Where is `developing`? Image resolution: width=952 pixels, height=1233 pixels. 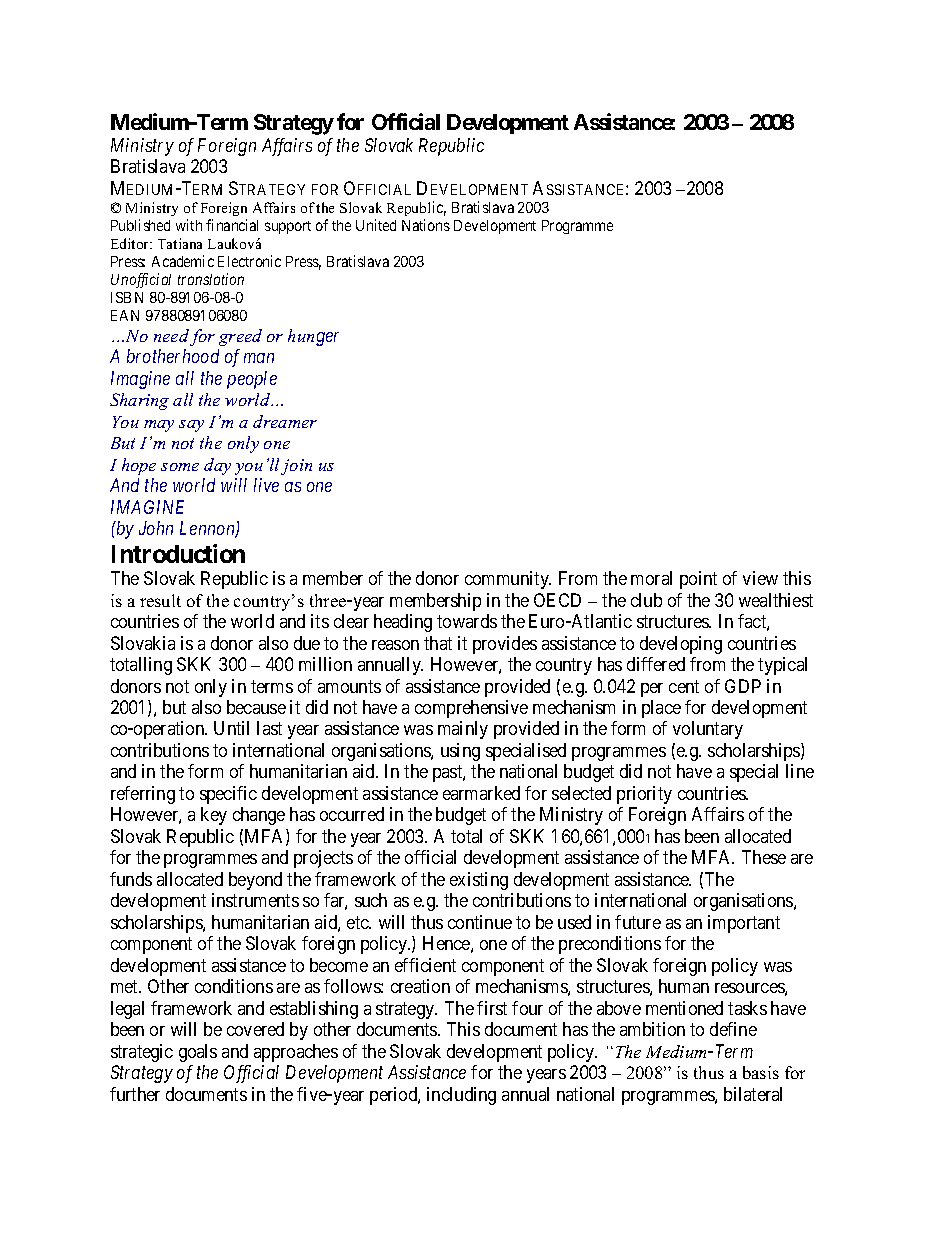
developing is located at coordinates (681, 645).
